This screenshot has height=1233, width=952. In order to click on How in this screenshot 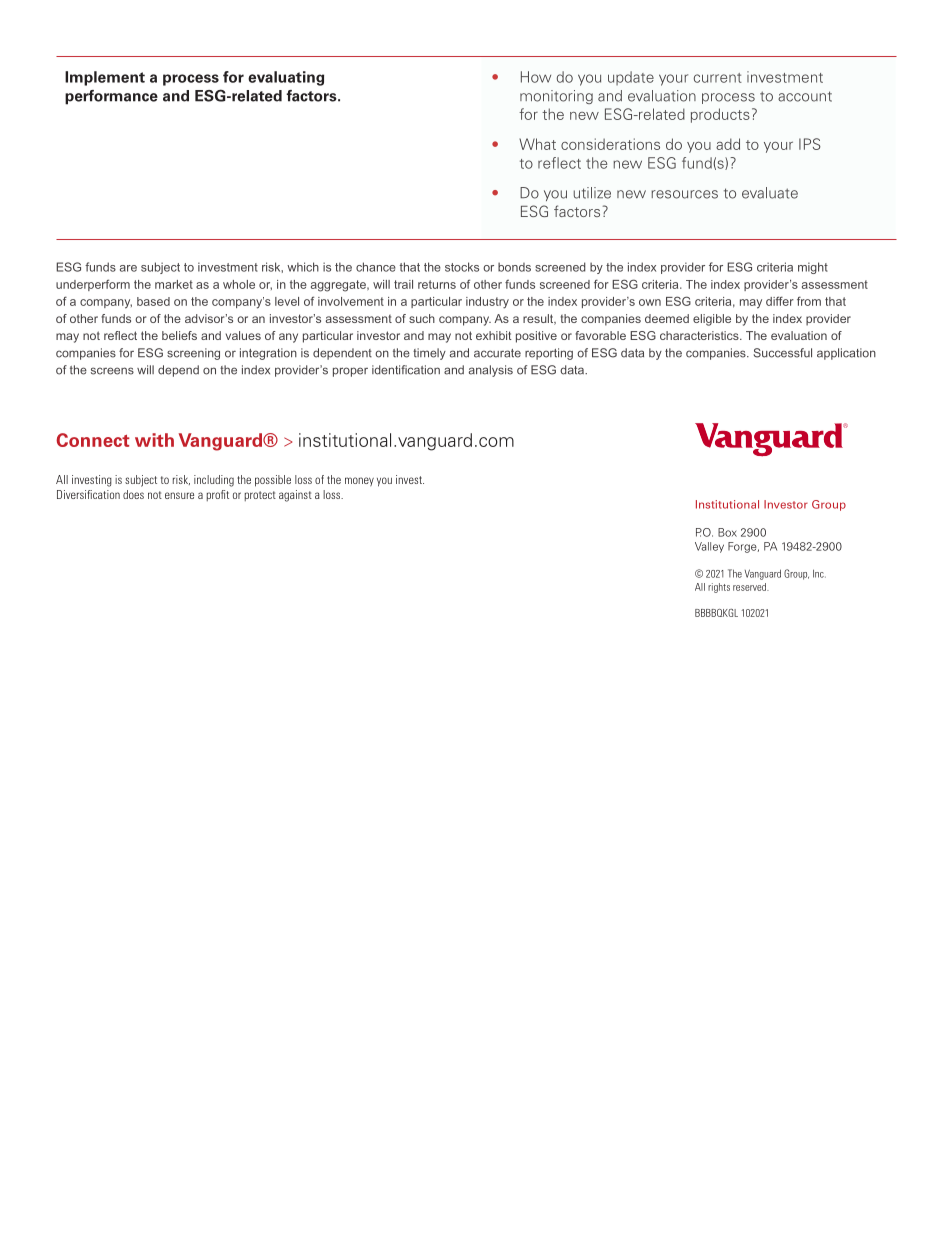, I will do `click(536, 77)`.
